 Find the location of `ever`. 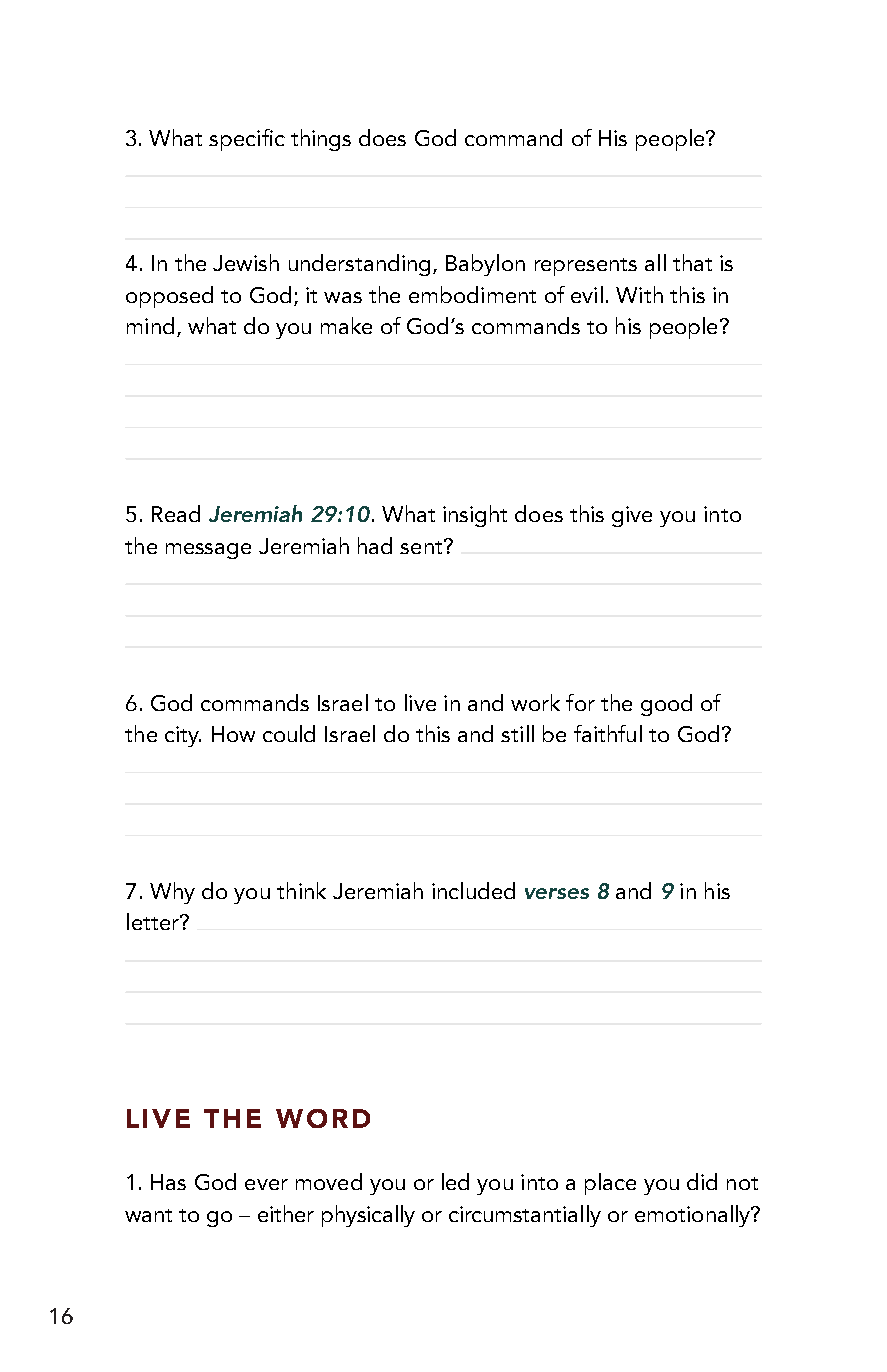

ever is located at coordinates (266, 1184).
